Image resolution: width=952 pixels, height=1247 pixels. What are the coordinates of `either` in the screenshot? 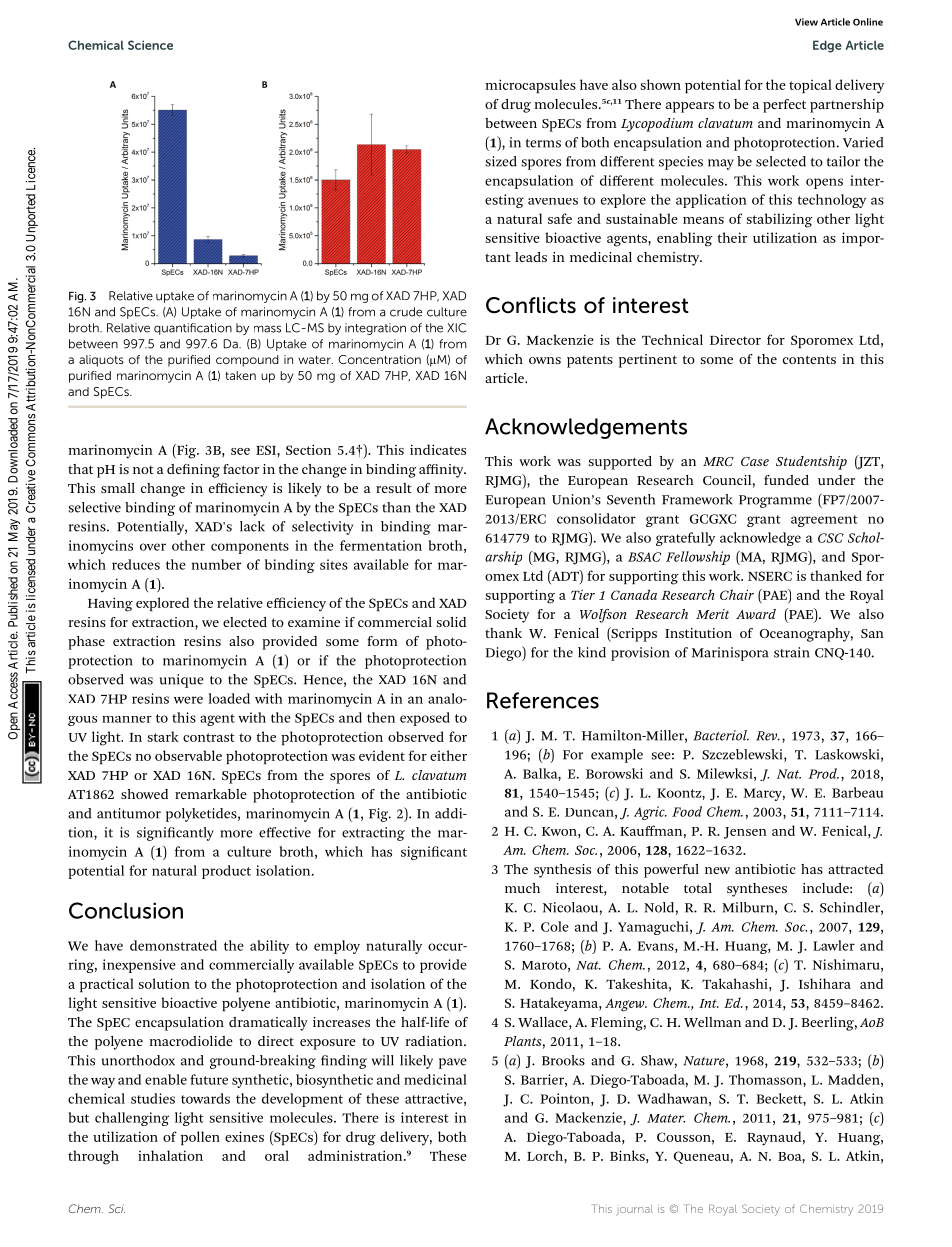 It's located at (448, 755).
